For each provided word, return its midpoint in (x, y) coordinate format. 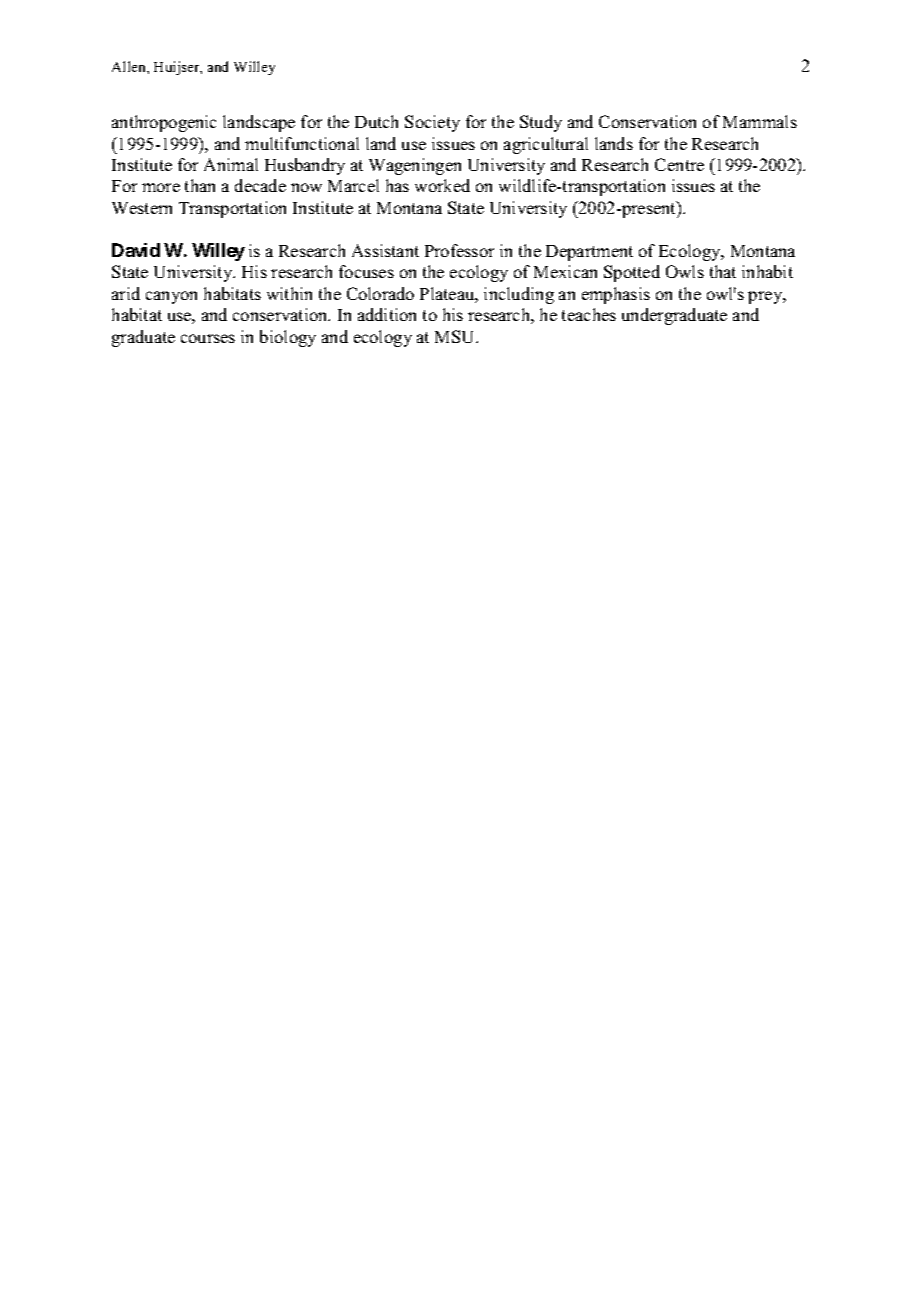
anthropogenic (164, 123)
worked (442, 185)
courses (208, 338)
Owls (685, 271)
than (200, 185)
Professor (459, 250)
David (136, 250)
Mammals (760, 121)
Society (432, 123)
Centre (679, 164)
